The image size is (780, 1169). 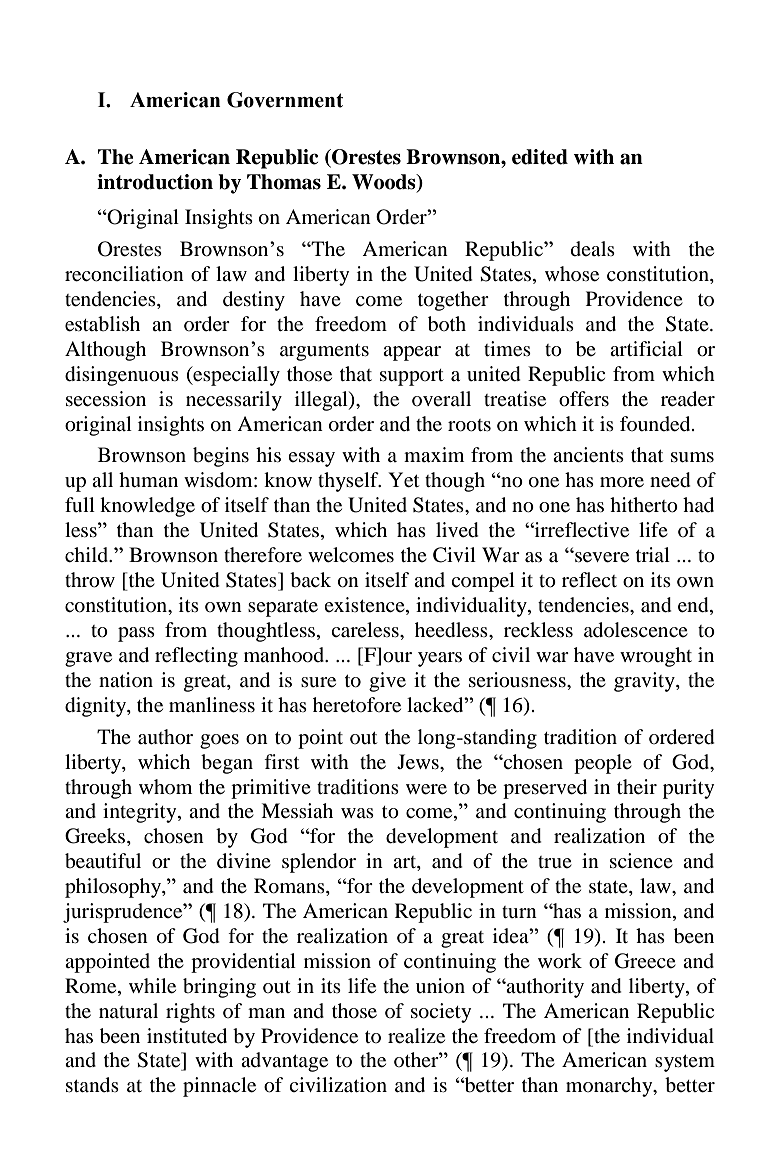 I want to click on adolescence, so click(x=636, y=630).
